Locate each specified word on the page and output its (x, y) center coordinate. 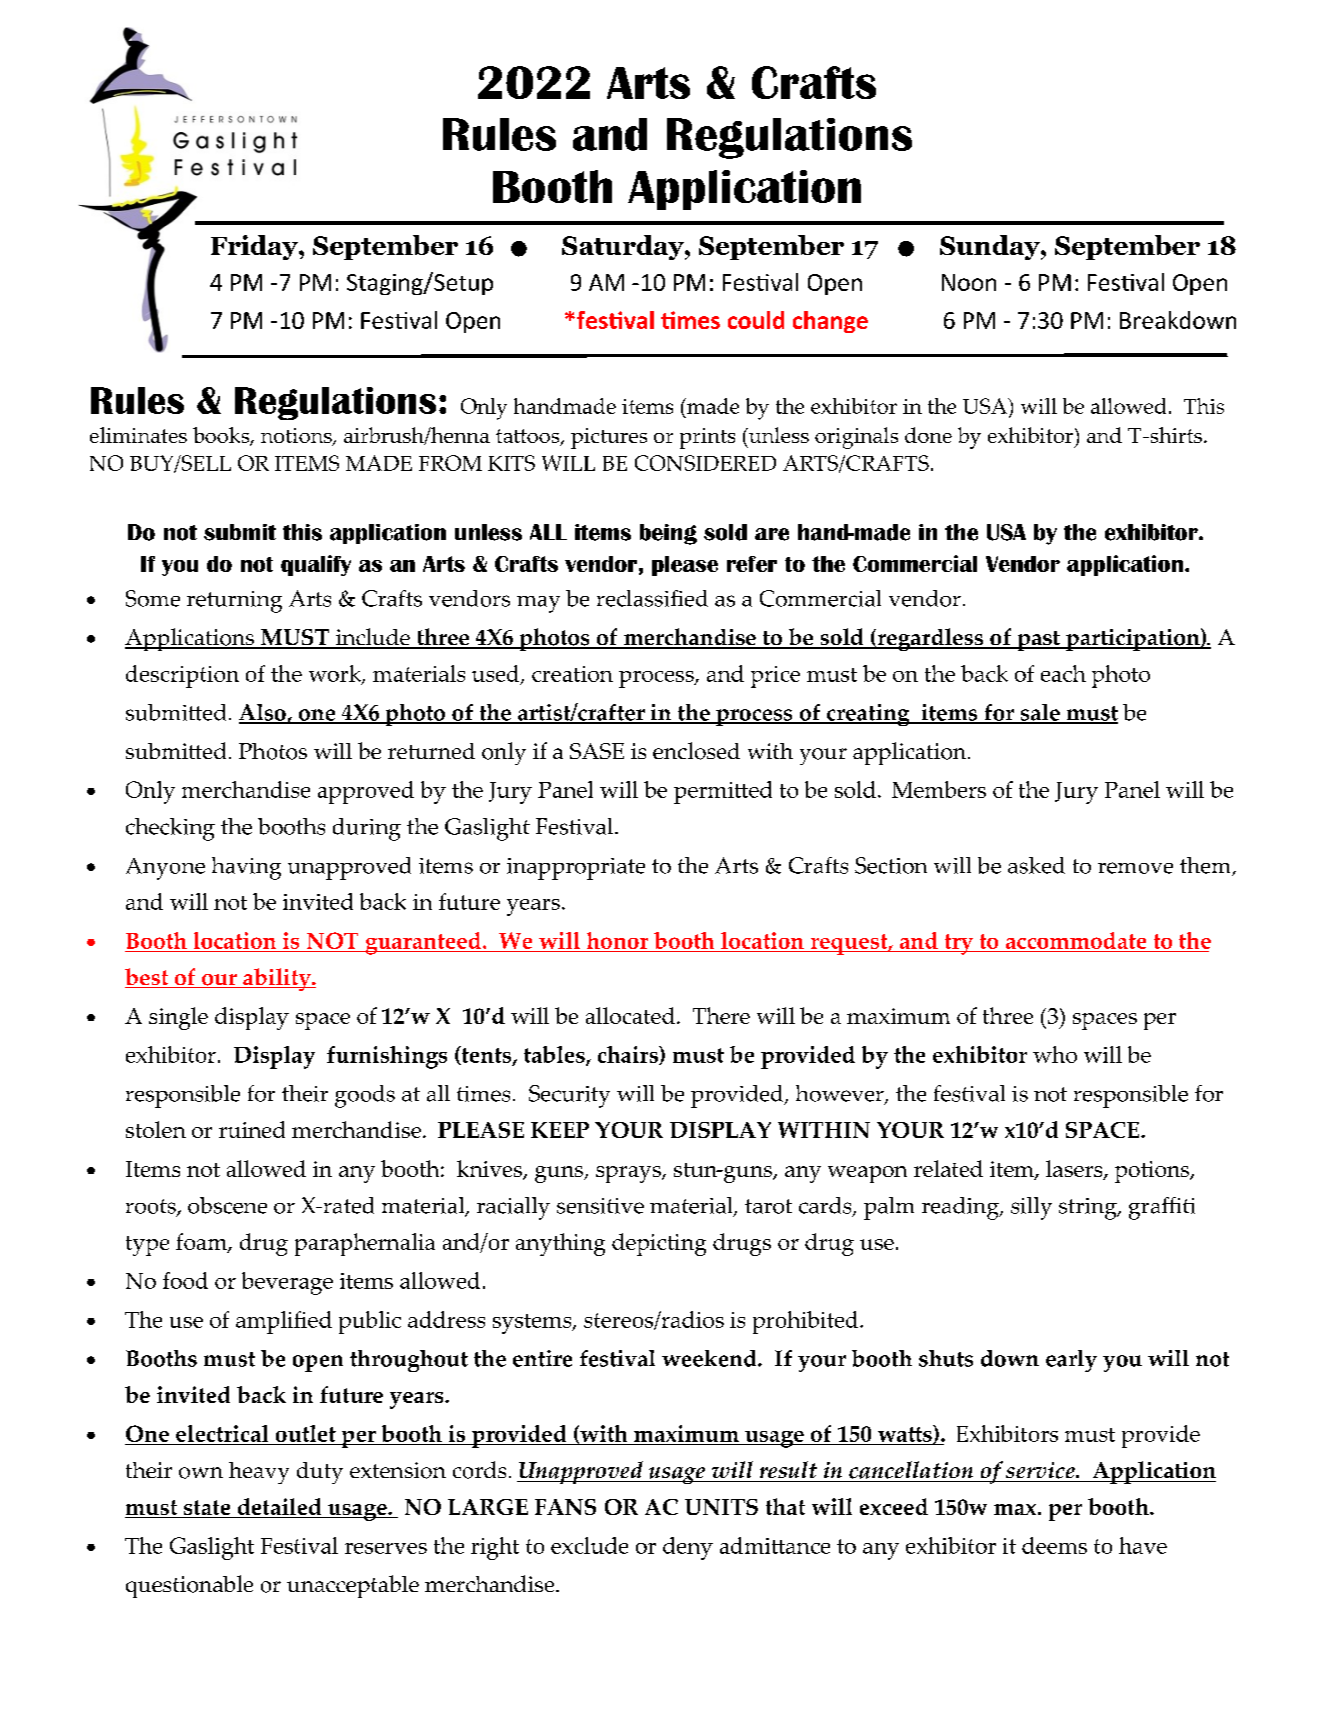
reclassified (652, 598)
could (756, 320)
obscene (227, 1205)
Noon (969, 282)
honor (617, 942)
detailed (279, 1508)
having (246, 868)
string (1089, 1209)
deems (1054, 1545)
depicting (659, 1244)
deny (688, 1548)
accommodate (1076, 942)
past (1038, 641)
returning (234, 602)
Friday (255, 247)
